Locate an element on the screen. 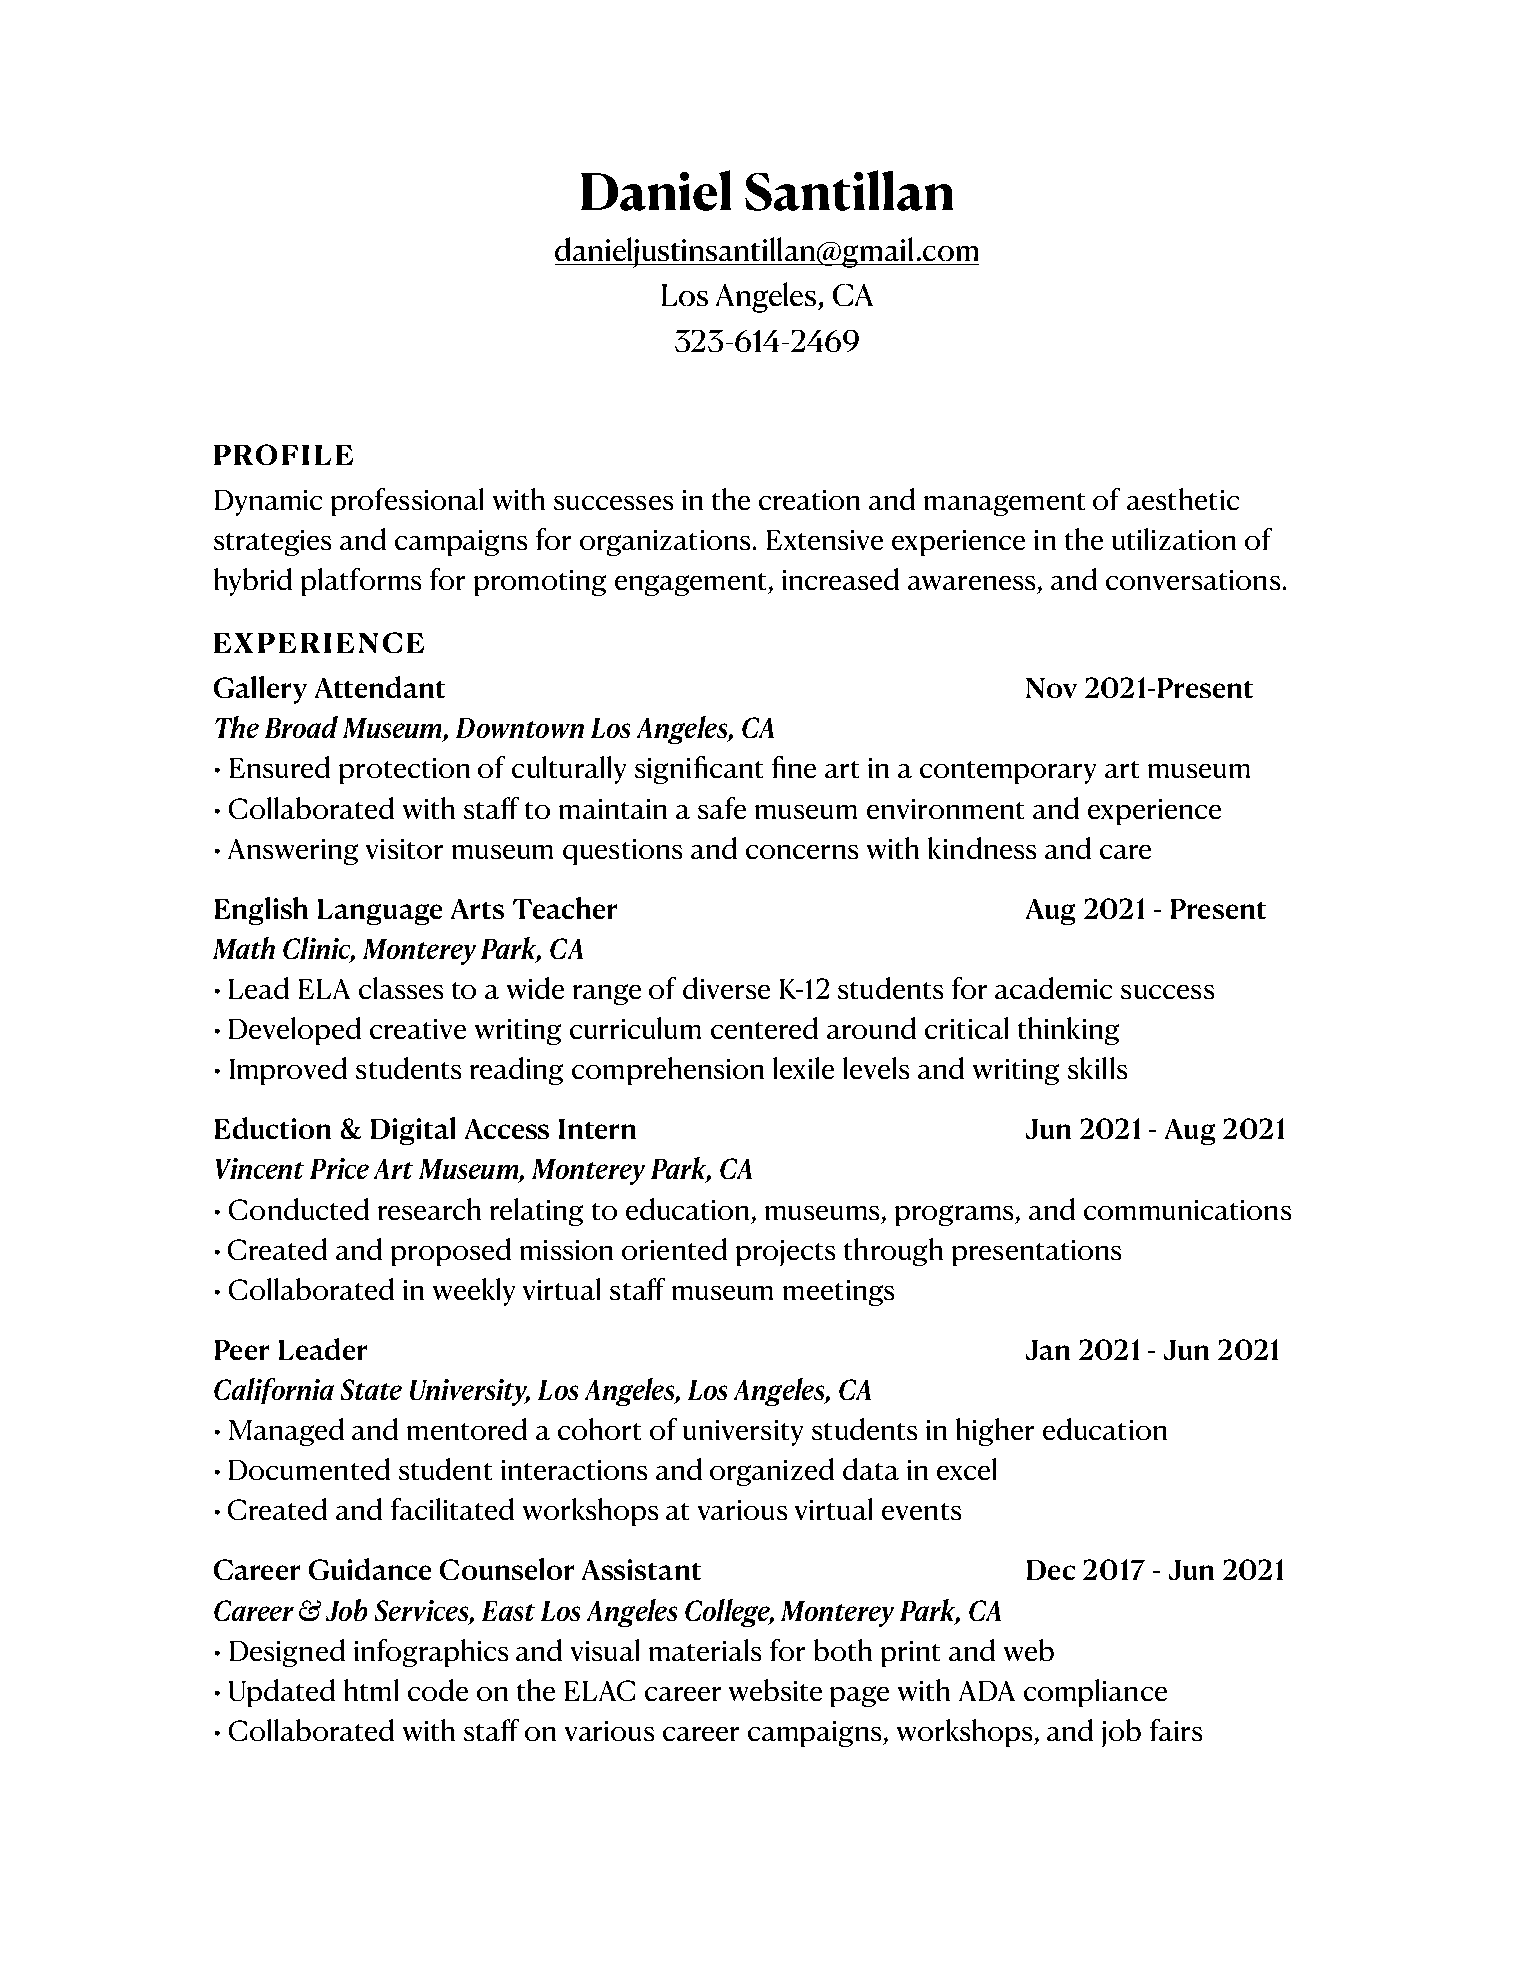 The height and width of the screenshot is (1985, 1534). skills is located at coordinates (1097, 1068).
